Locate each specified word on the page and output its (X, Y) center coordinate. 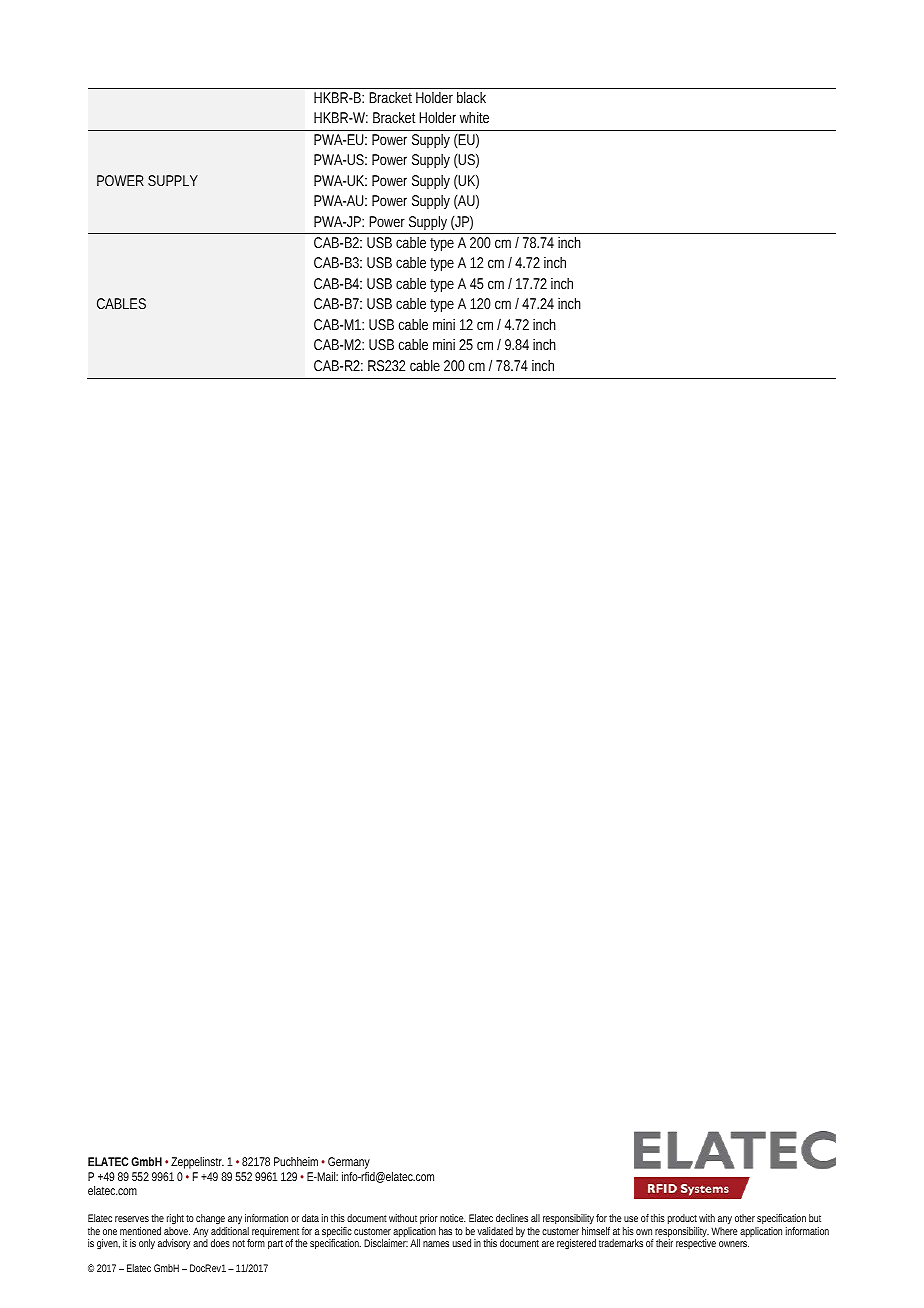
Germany (349, 1163)
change (211, 1221)
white (474, 117)
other (745, 1218)
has (445, 1231)
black (471, 97)
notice (452, 1218)
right (175, 1221)
